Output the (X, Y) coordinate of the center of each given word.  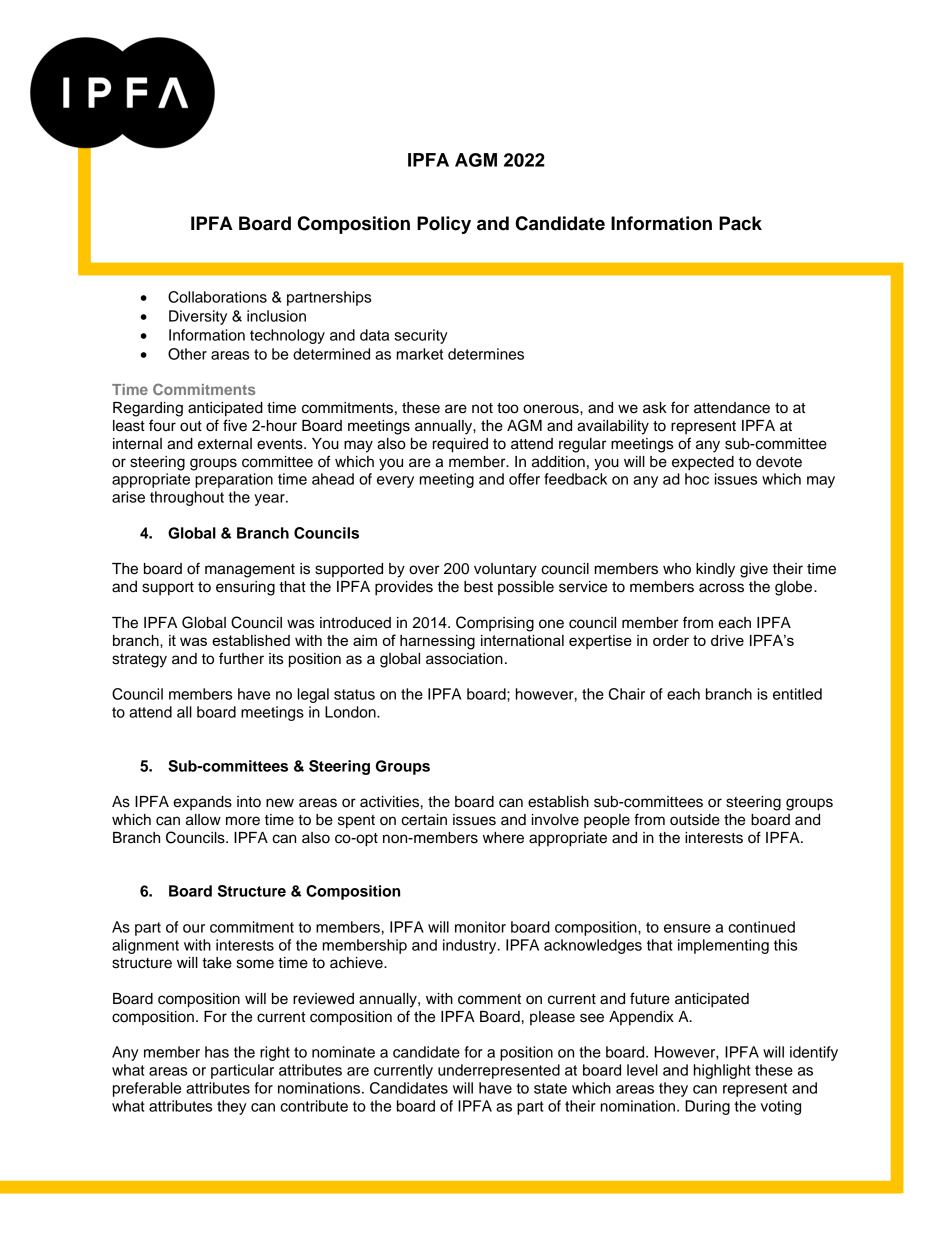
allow (203, 820)
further (241, 658)
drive (727, 640)
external (225, 444)
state (550, 1088)
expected (703, 463)
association (464, 659)
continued (761, 927)
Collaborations (217, 297)
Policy (444, 225)
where (503, 838)
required (460, 445)
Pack (740, 223)
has (217, 1052)
